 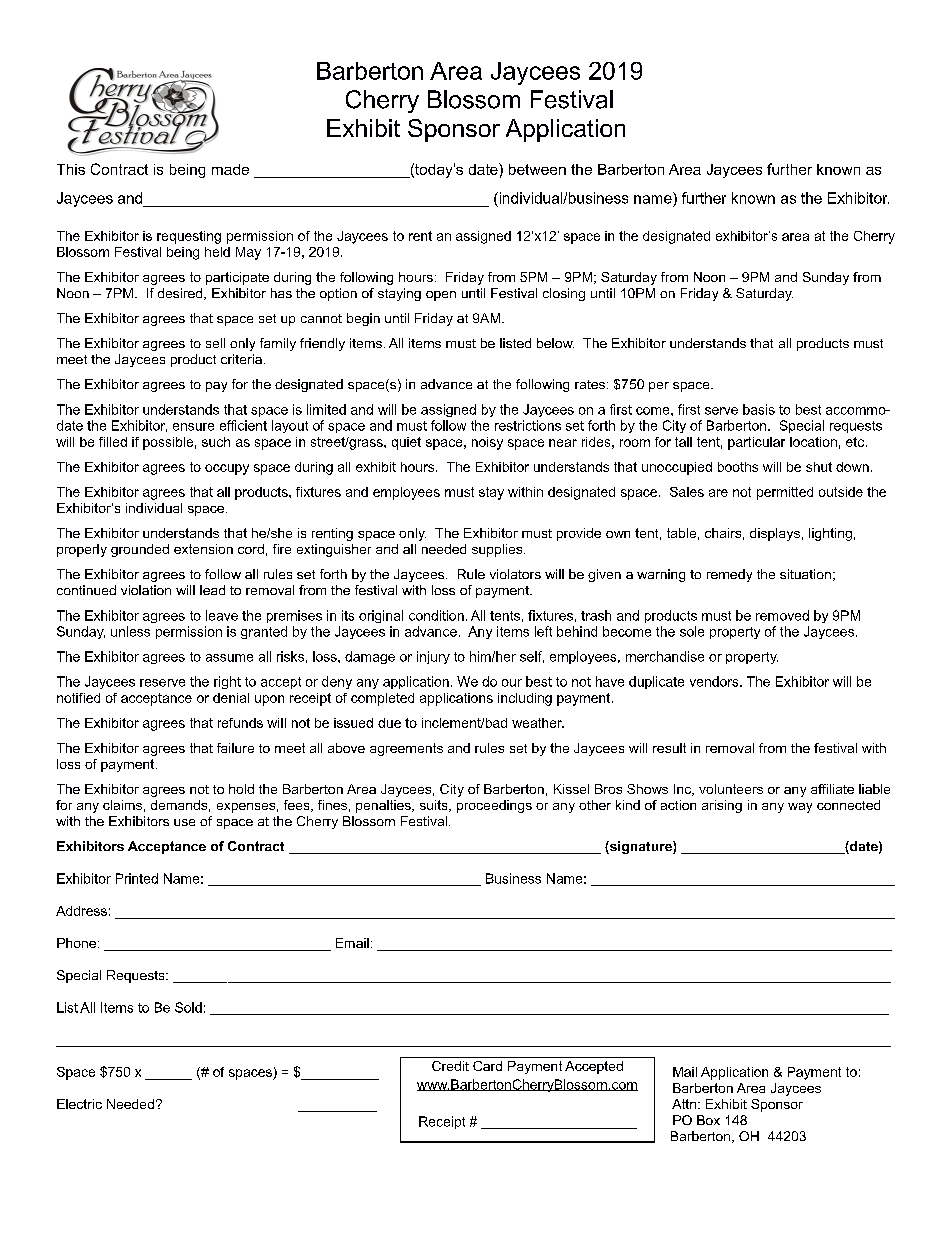 I want to click on ensure, so click(x=193, y=427).
